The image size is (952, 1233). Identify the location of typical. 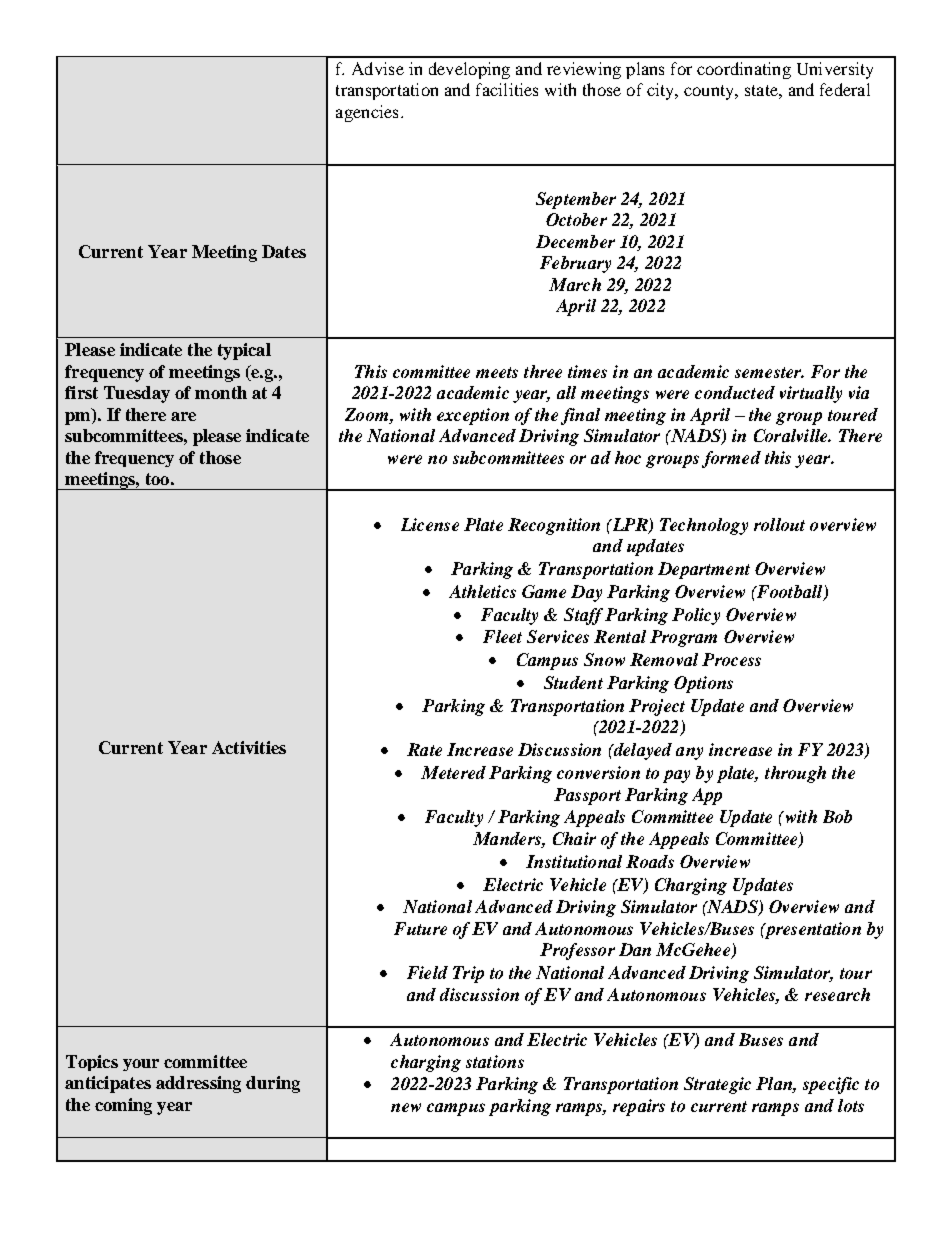
(244, 351).
